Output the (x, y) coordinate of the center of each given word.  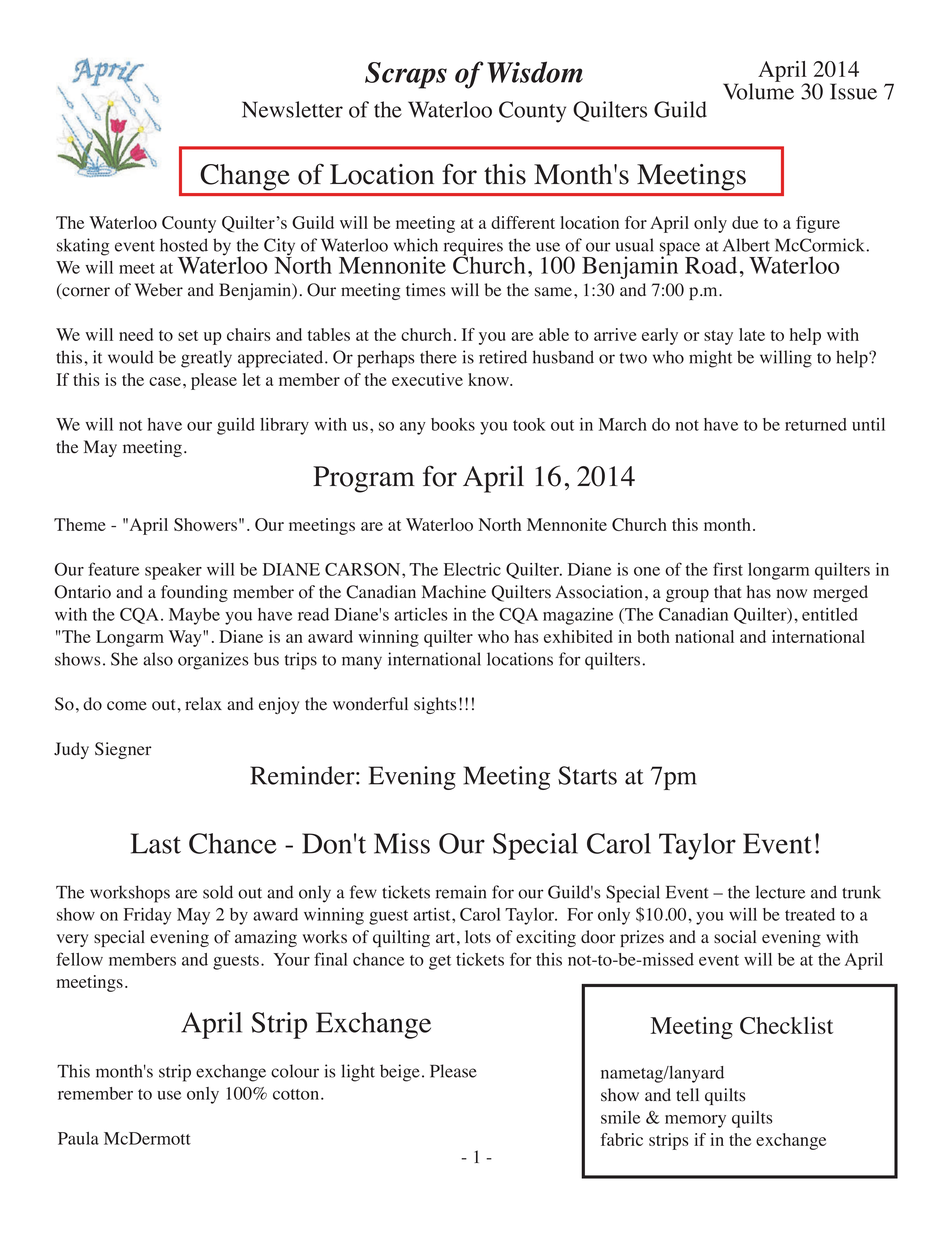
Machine (454, 592)
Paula (78, 1138)
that (727, 591)
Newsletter (292, 109)
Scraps (406, 75)
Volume (758, 90)
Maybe (194, 616)
